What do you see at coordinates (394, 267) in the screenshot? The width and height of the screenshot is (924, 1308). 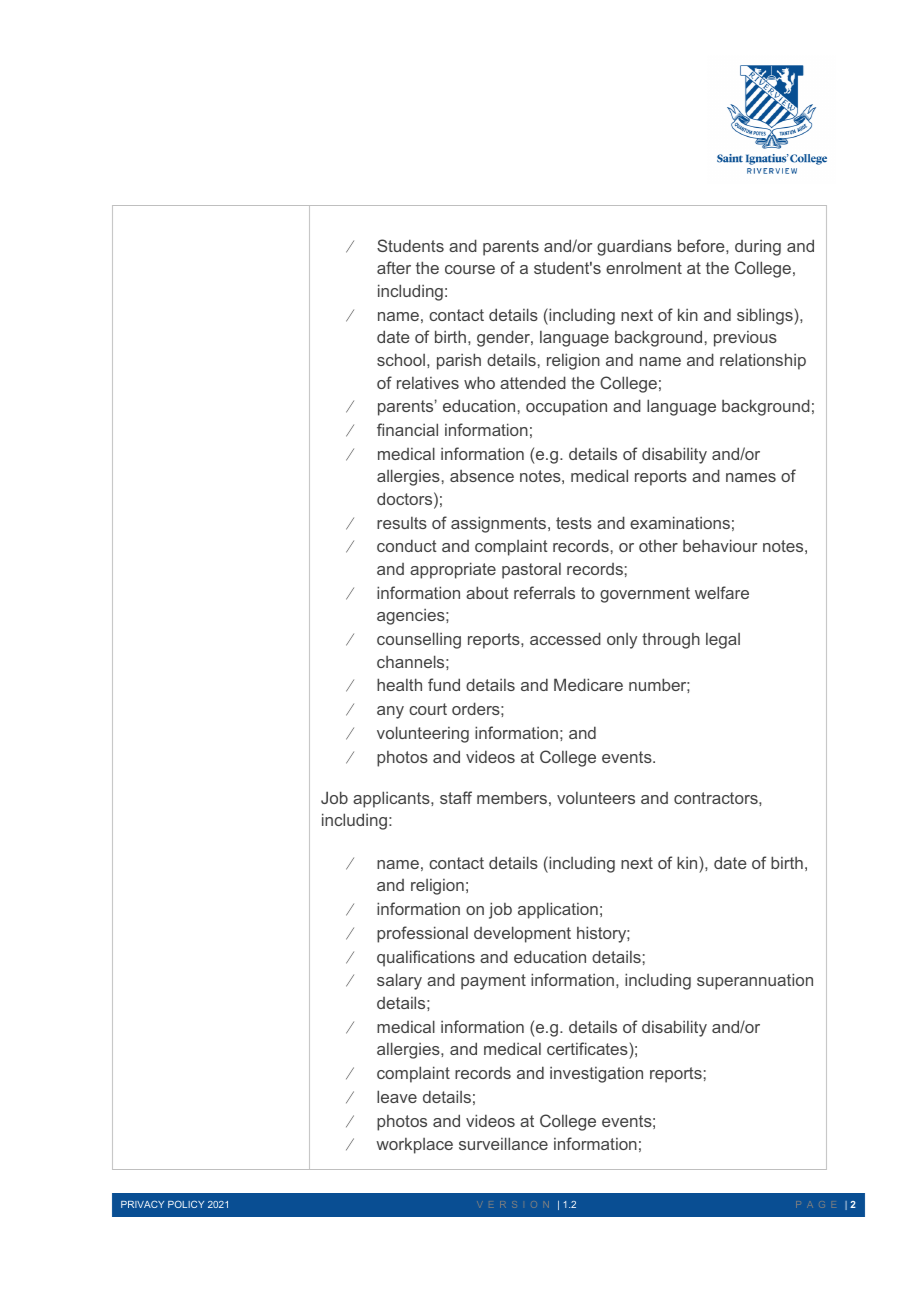 I see `after` at bounding box center [394, 267].
